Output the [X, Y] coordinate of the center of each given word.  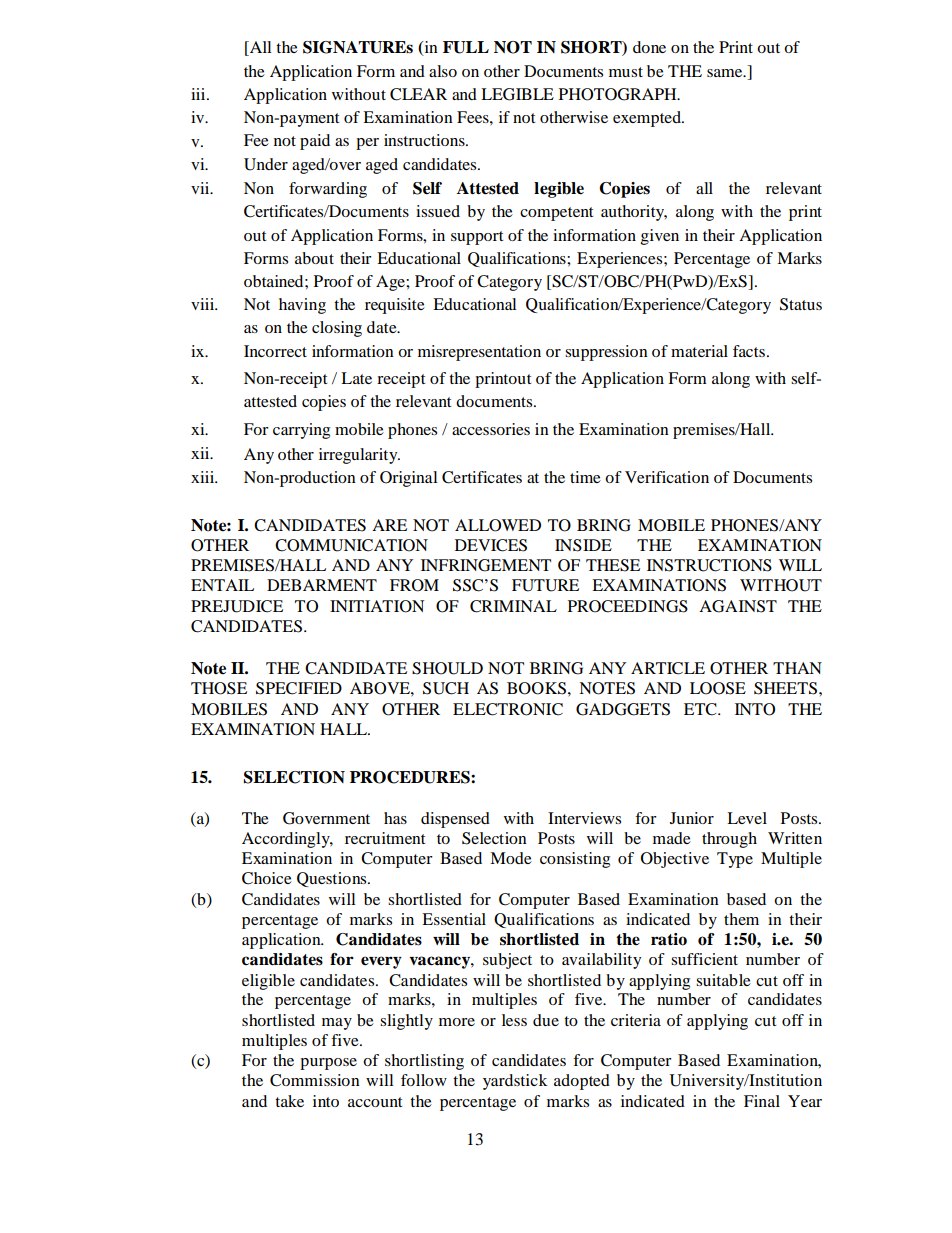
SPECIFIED [299, 688]
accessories [491, 429]
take [289, 1101]
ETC [701, 709]
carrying [301, 431]
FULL [466, 47]
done [649, 47]
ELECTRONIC [508, 709]
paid [315, 142]
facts [750, 351]
